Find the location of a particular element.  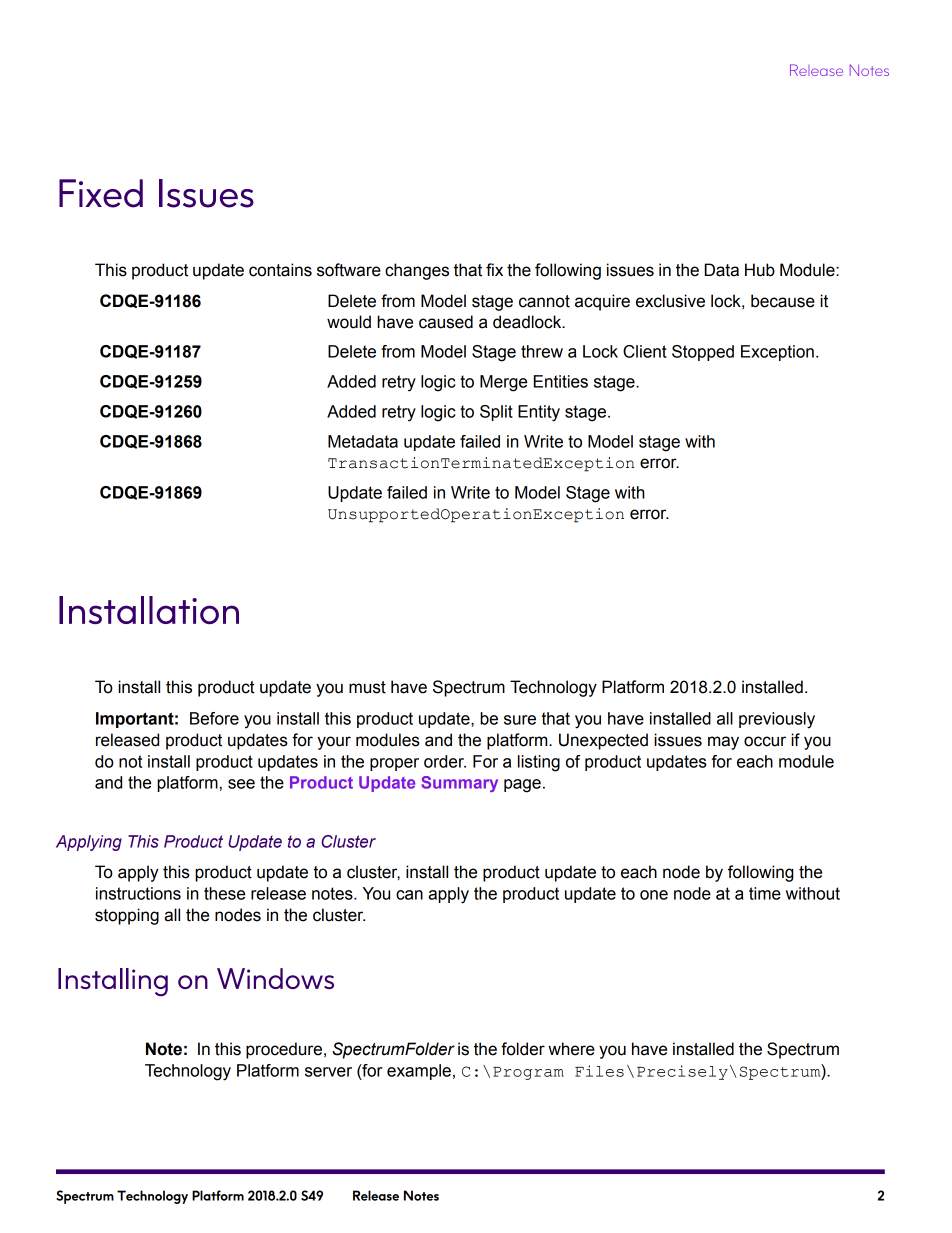

procedure is located at coordinates (284, 1050).
